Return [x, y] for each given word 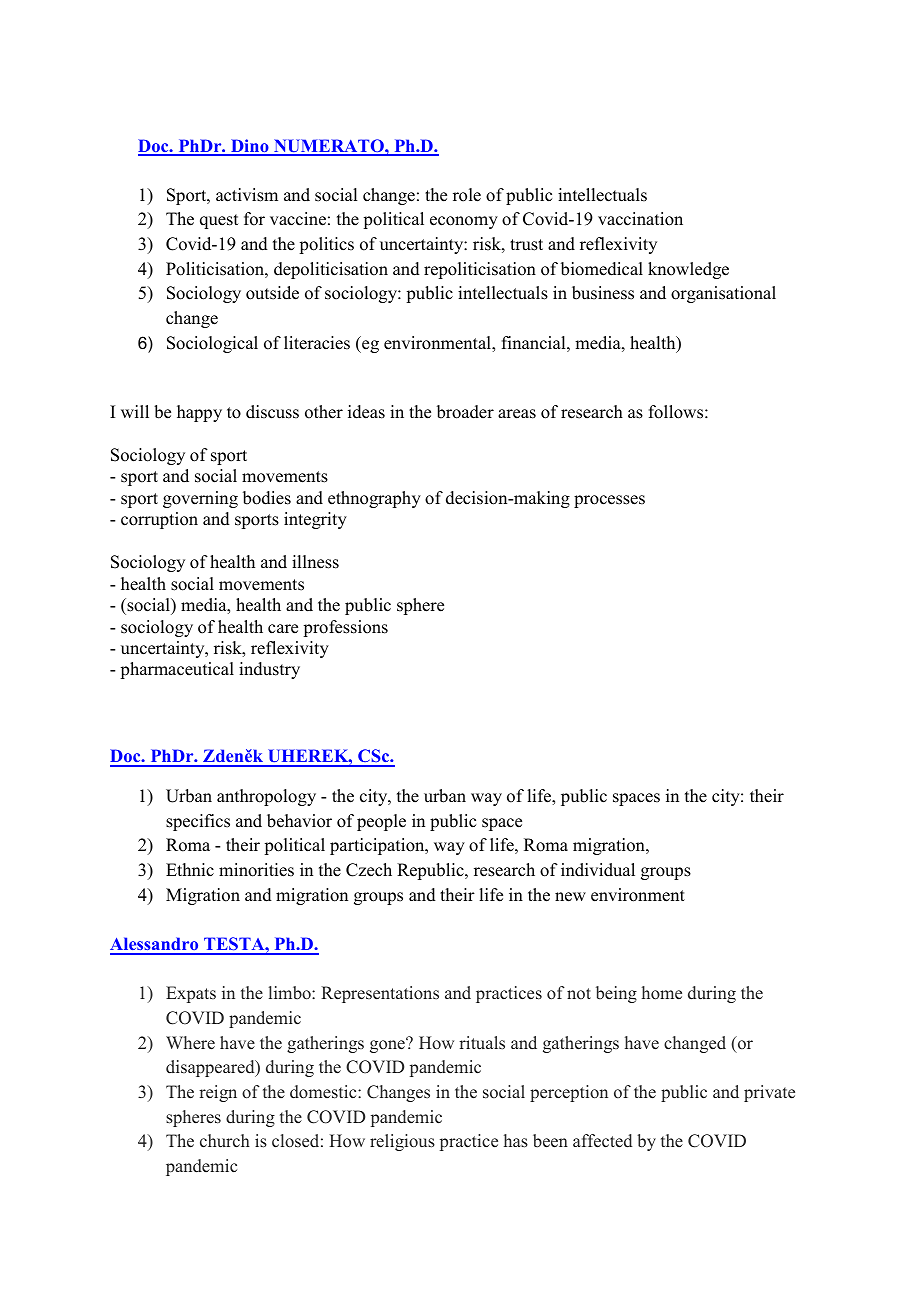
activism [247, 195]
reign [218, 1093]
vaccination [640, 219]
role [467, 195]
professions [345, 628]
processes [609, 501]
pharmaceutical [177, 670]
